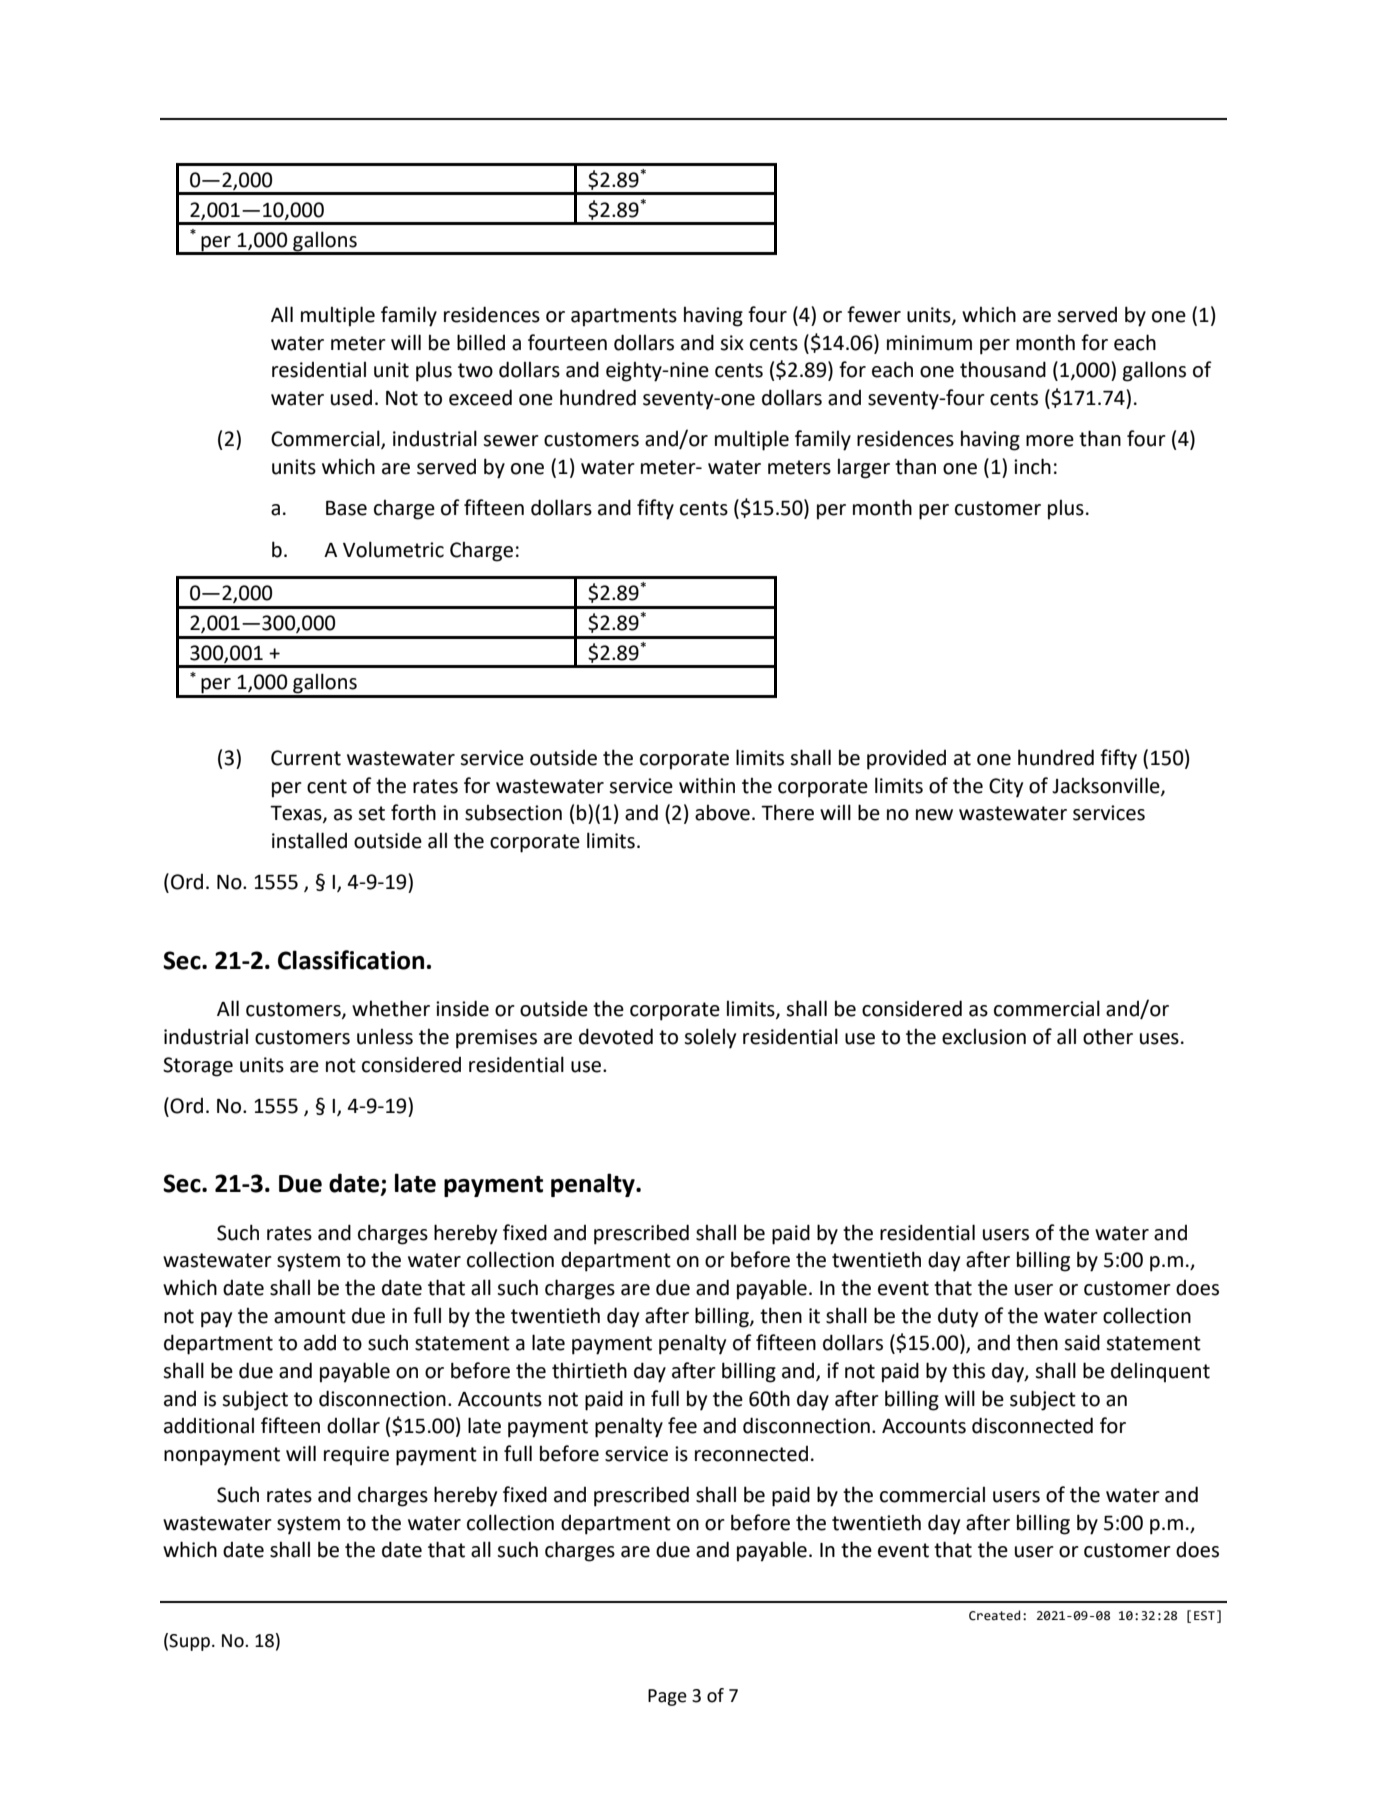 The image size is (1386, 1793). What do you see at coordinates (1003, 369) in the screenshot?
I see `thousand` at bounding box center [1003, 369].
